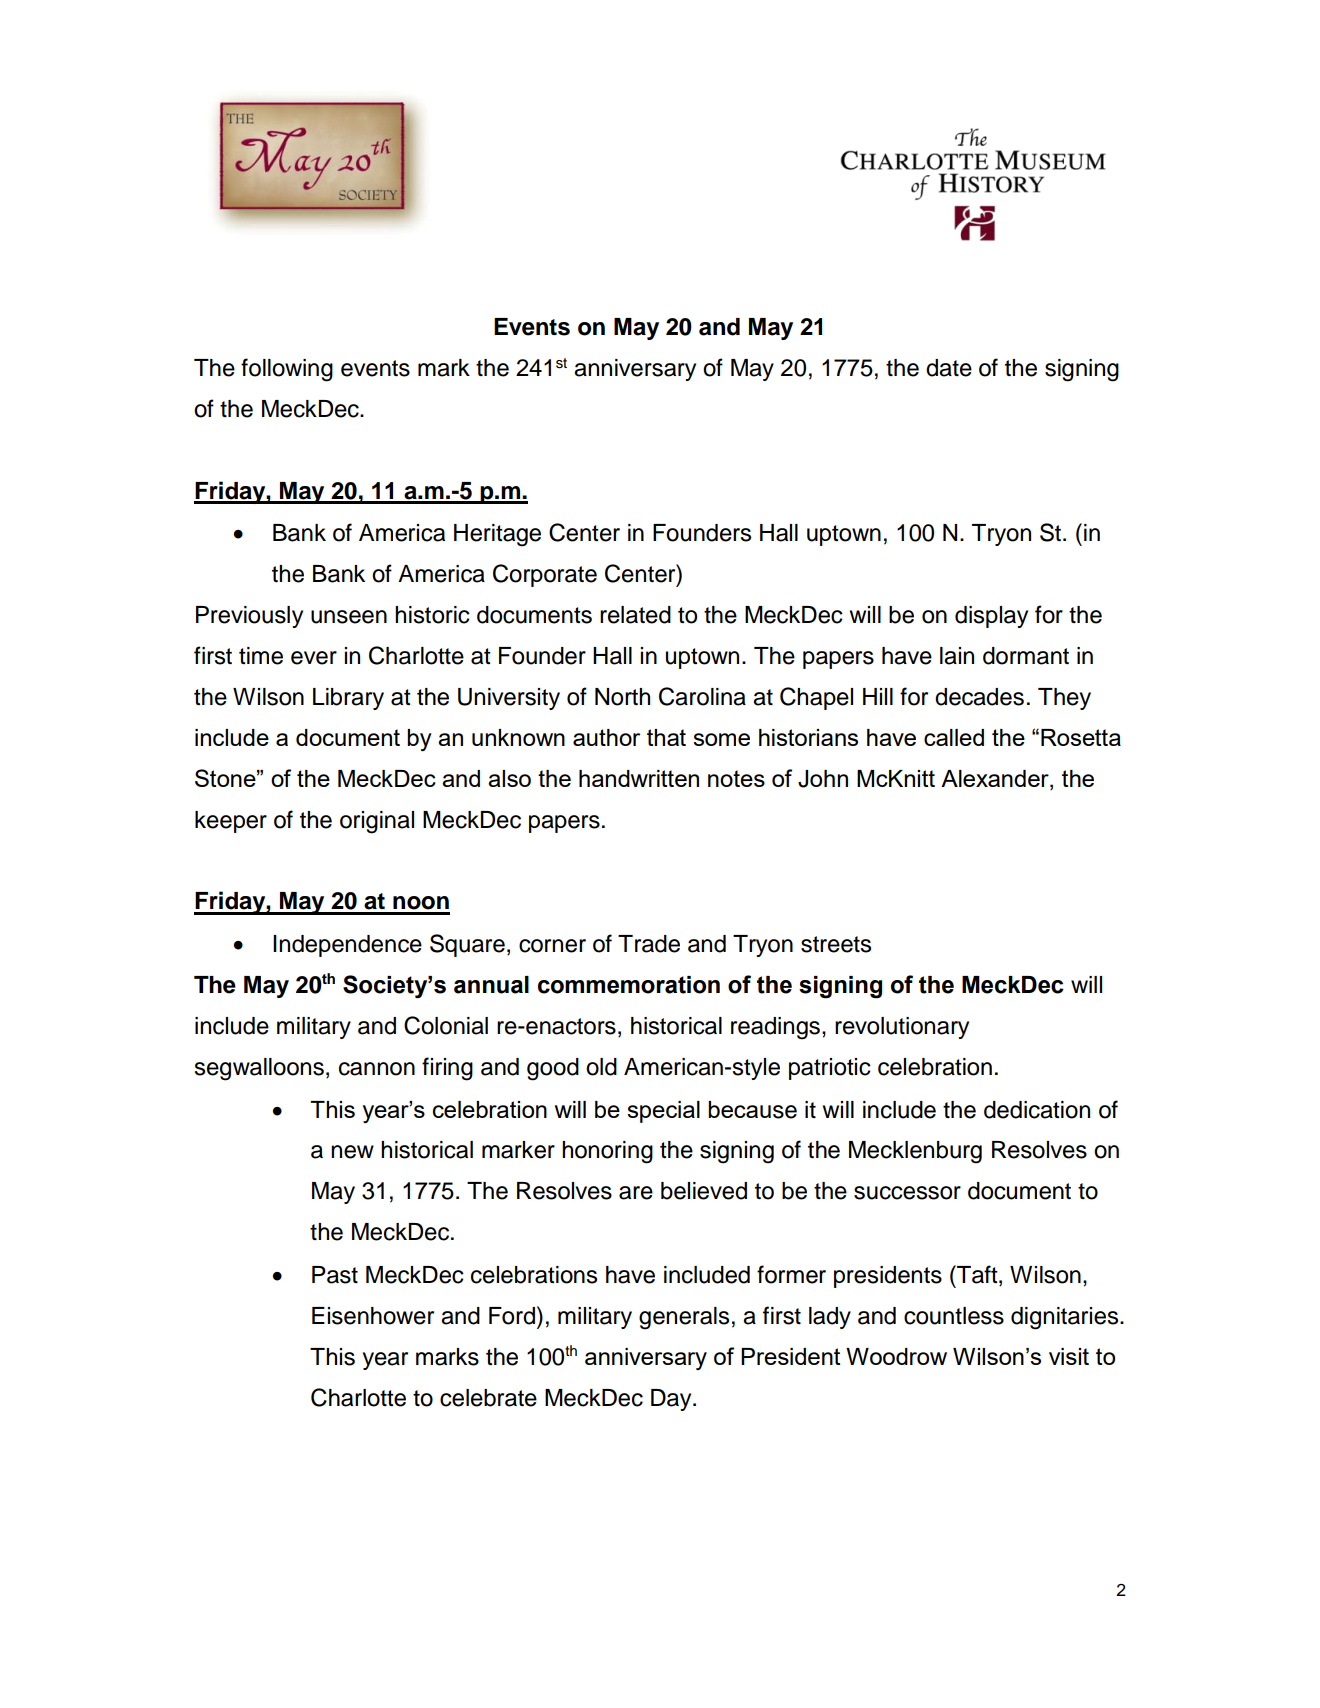 The width and height of the page is (1320, 1708). What do you see at coordinates (957, 656) in the page?
I see `lain` at bounding box center [957, 656].
